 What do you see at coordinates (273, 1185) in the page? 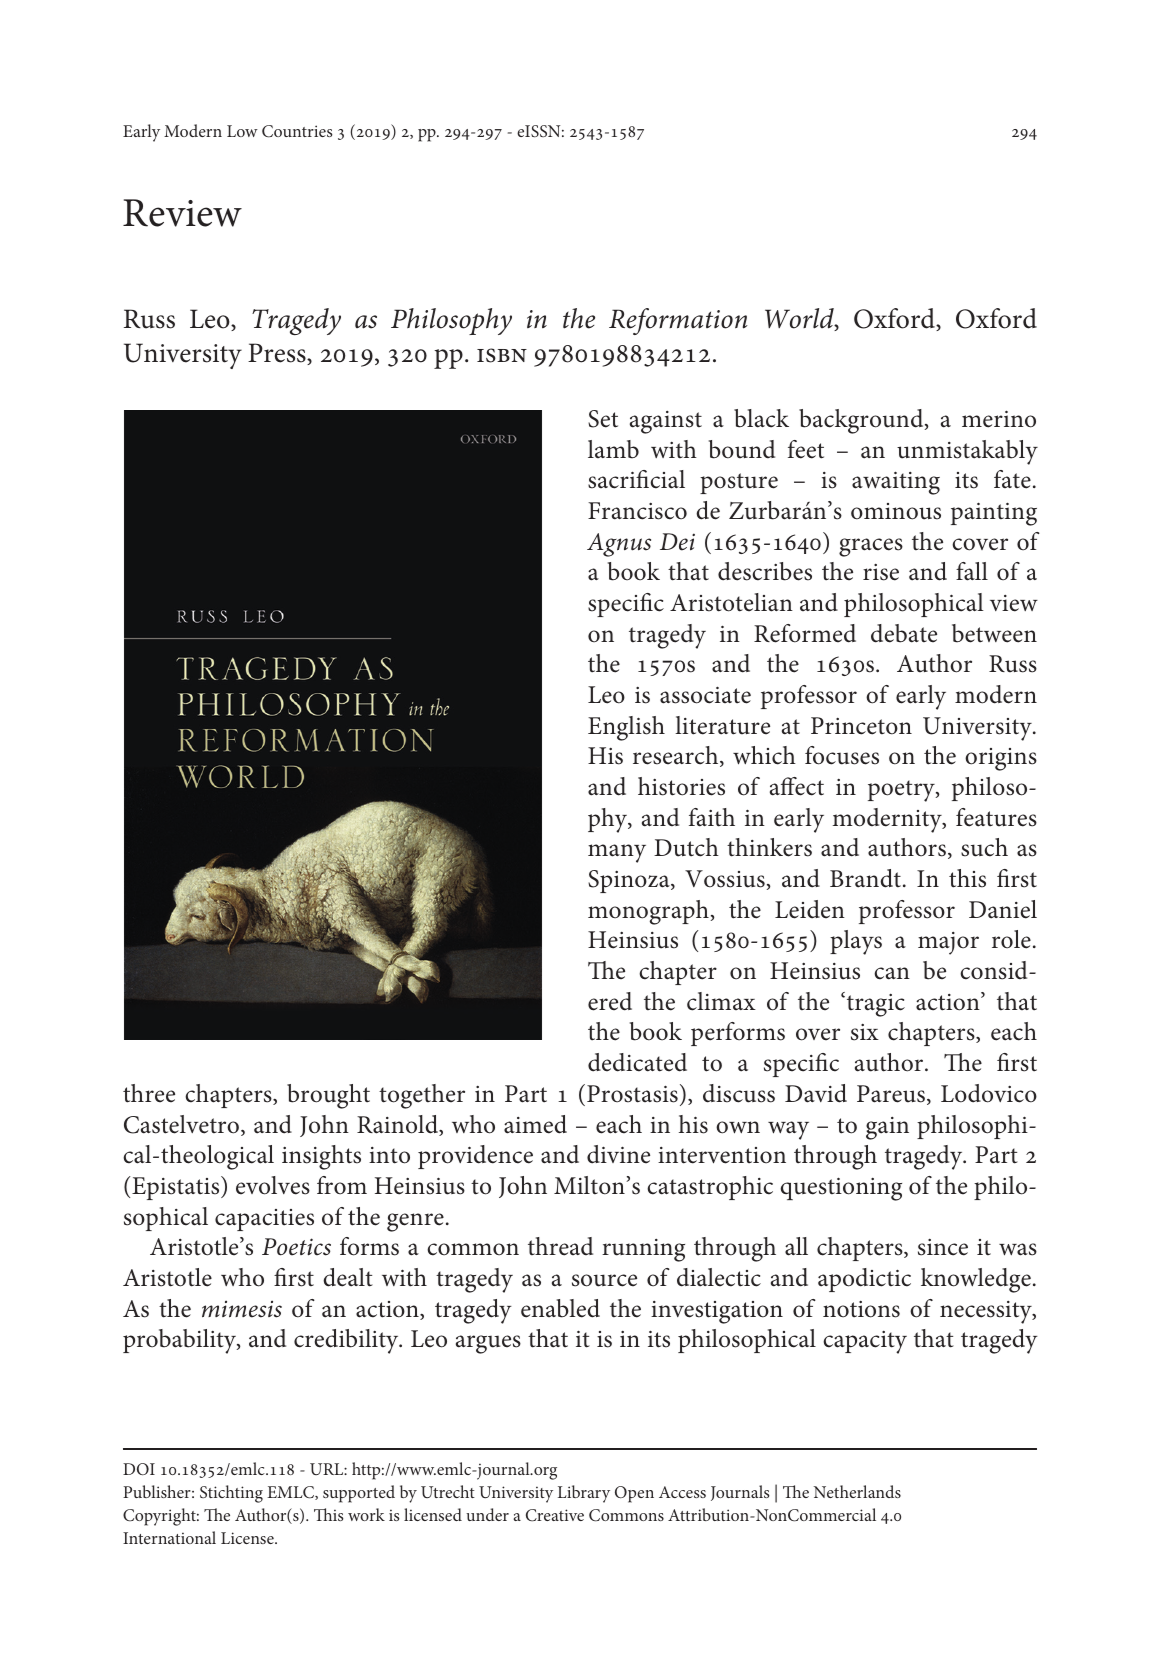
I see `evolves` at bounding box center [273, 1185].
